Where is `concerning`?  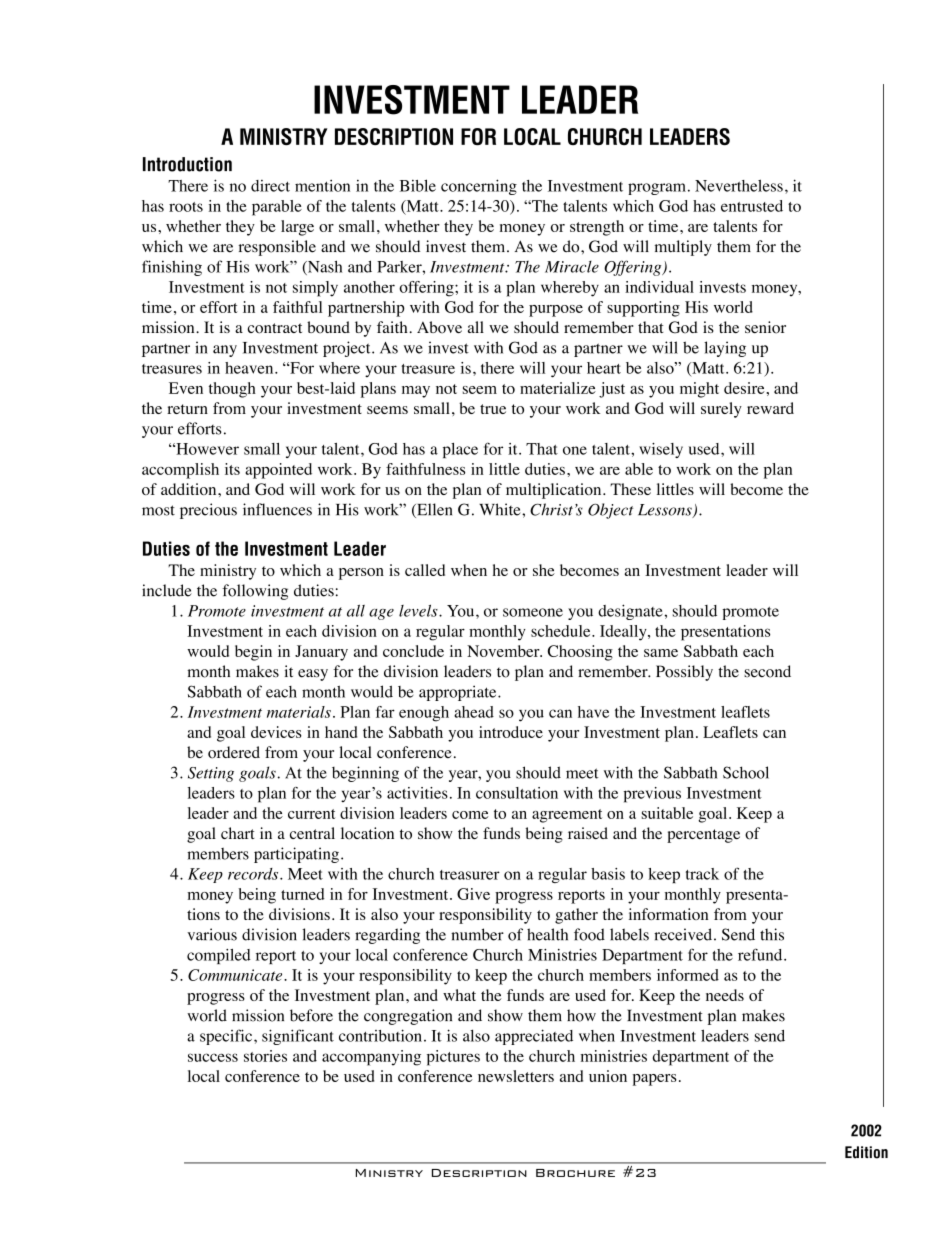 concerning is located at coordinates (479, 187).
